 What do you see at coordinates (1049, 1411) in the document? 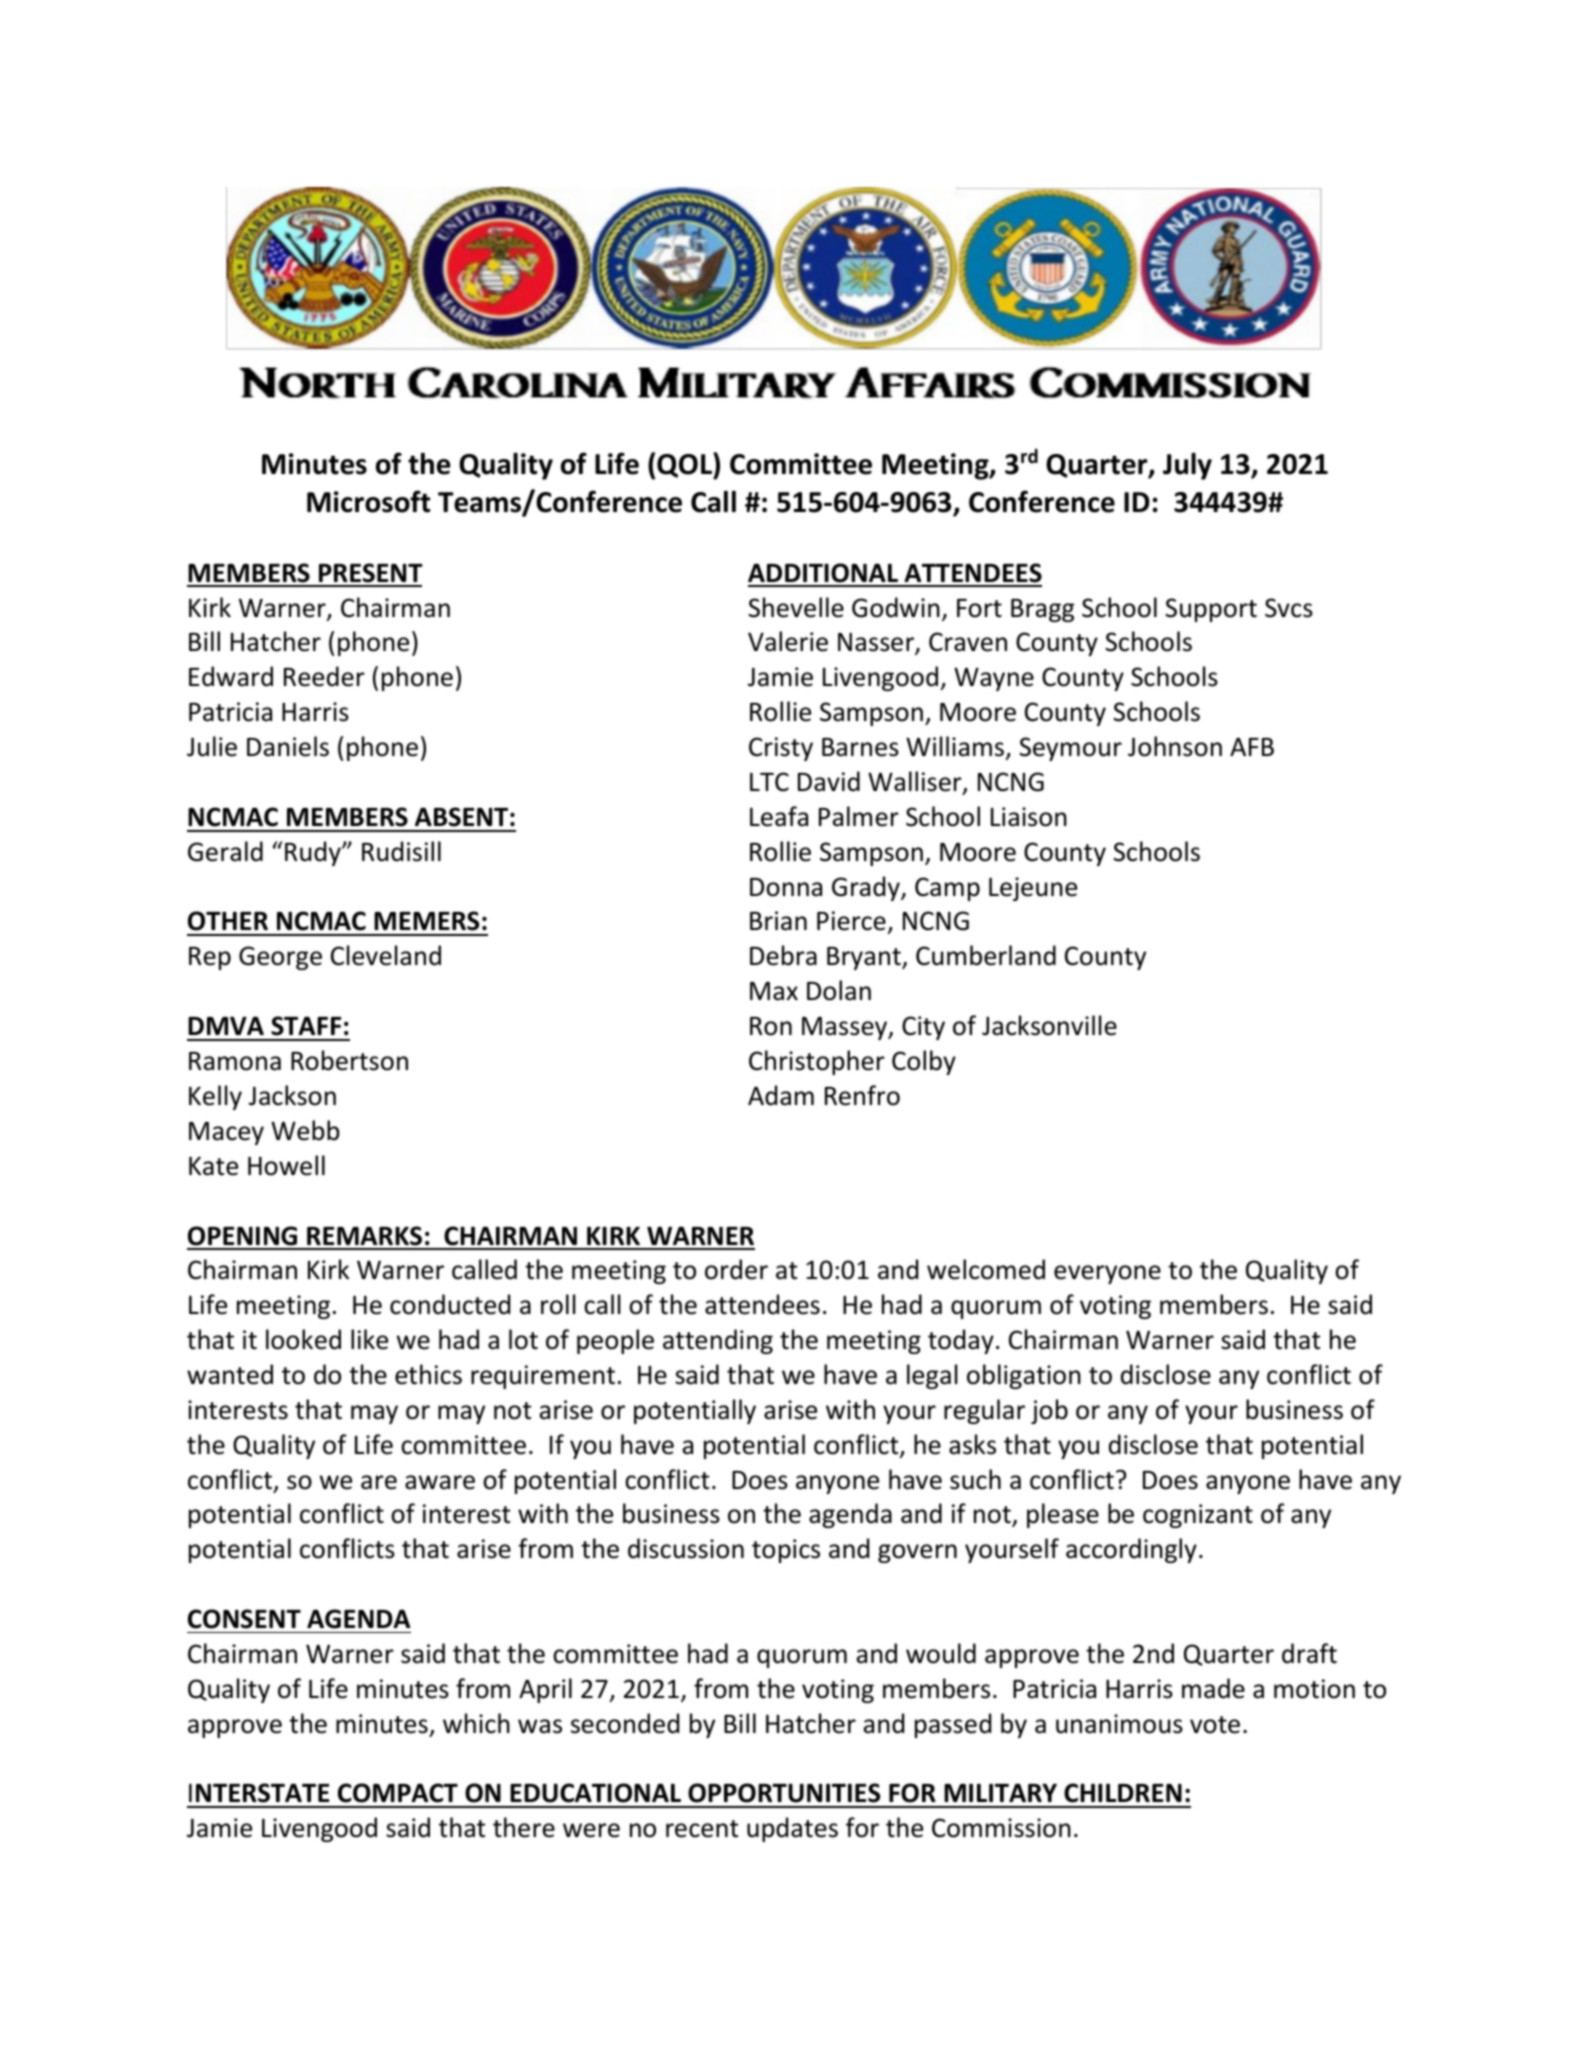
I see `job` at bounding box center [1049, 1411].
